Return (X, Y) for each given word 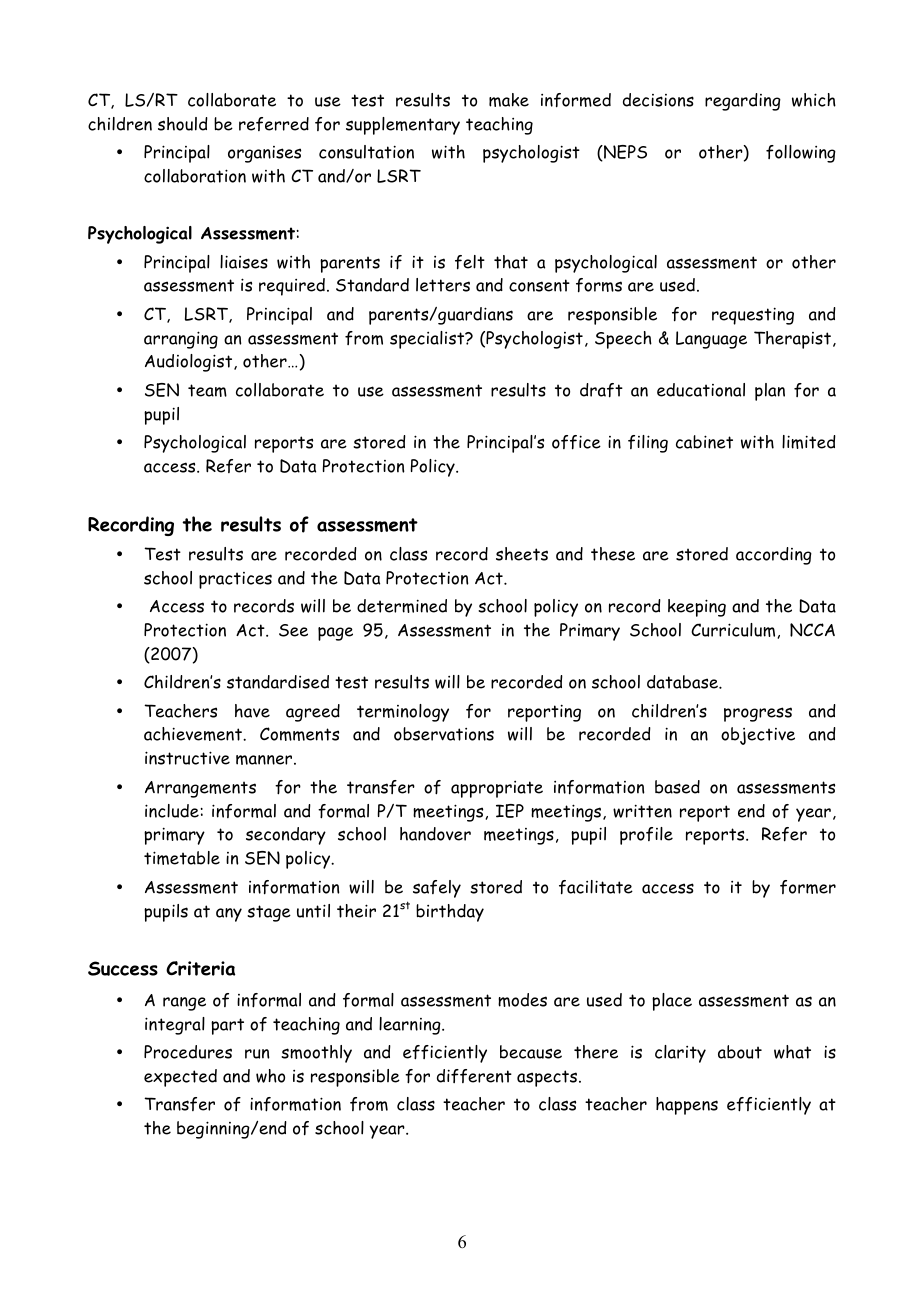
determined (402, 606)
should (183, 124)
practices (235, 580)
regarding (743, 102)
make (509, 100)
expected (180, 1078)
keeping (697, 608)
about (740, 1052)
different (474, 1076)
